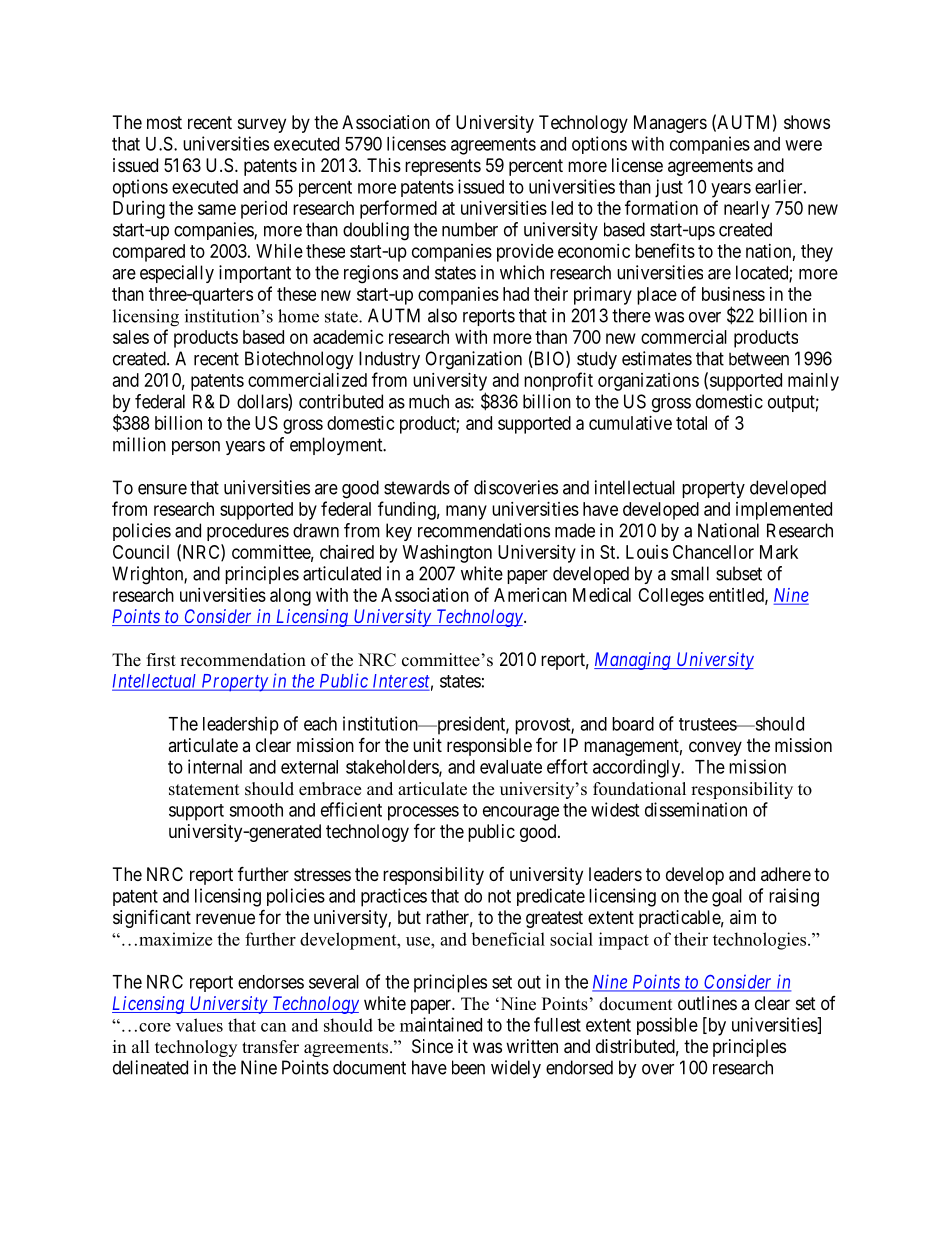 This document has width=952, height=1233. I want to click on represents, so click(443, 167).
